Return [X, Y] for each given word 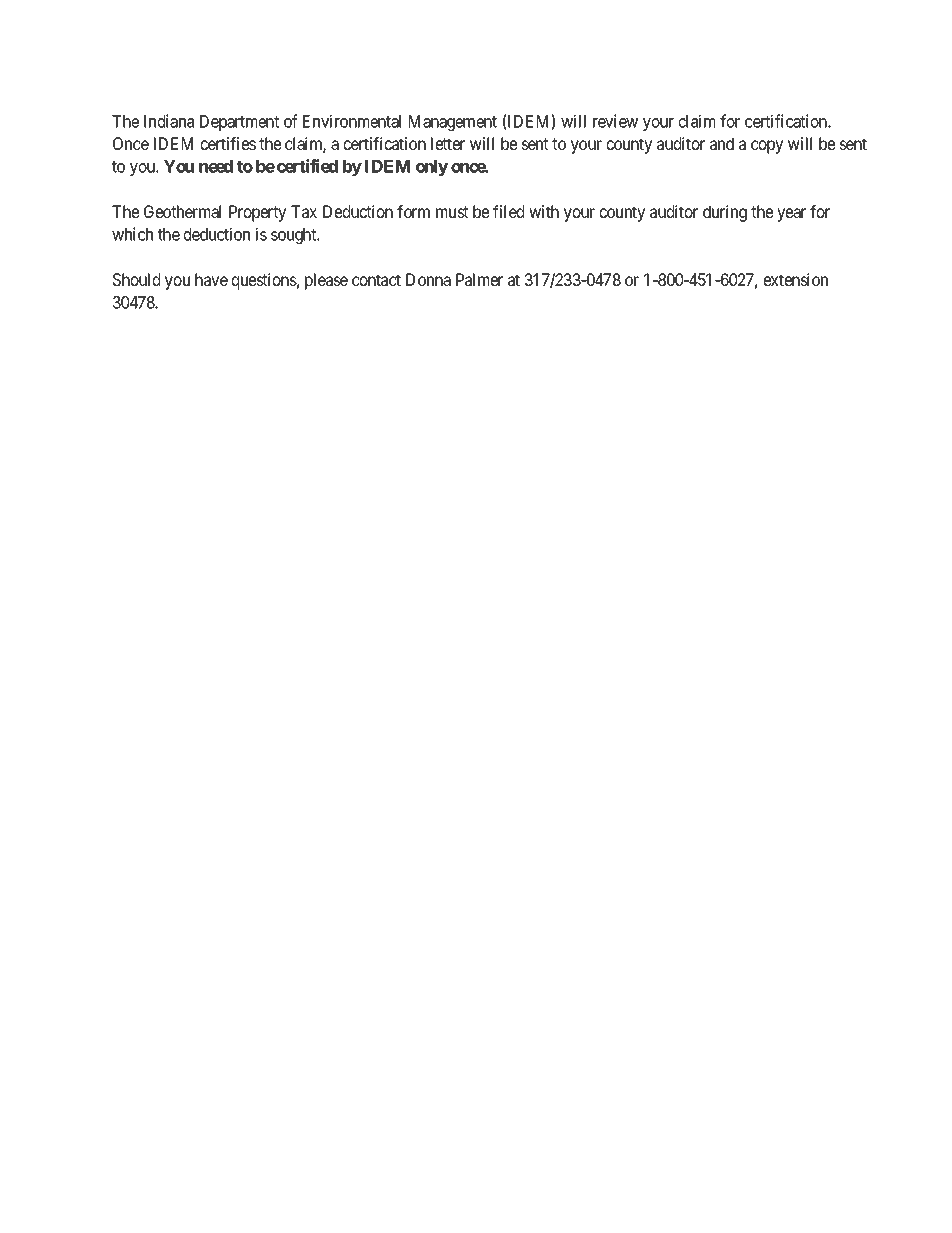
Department [239, 123]
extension [796, 279]
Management [453, 123]
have [211, 279]
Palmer [479, 279]
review [615, 121]
